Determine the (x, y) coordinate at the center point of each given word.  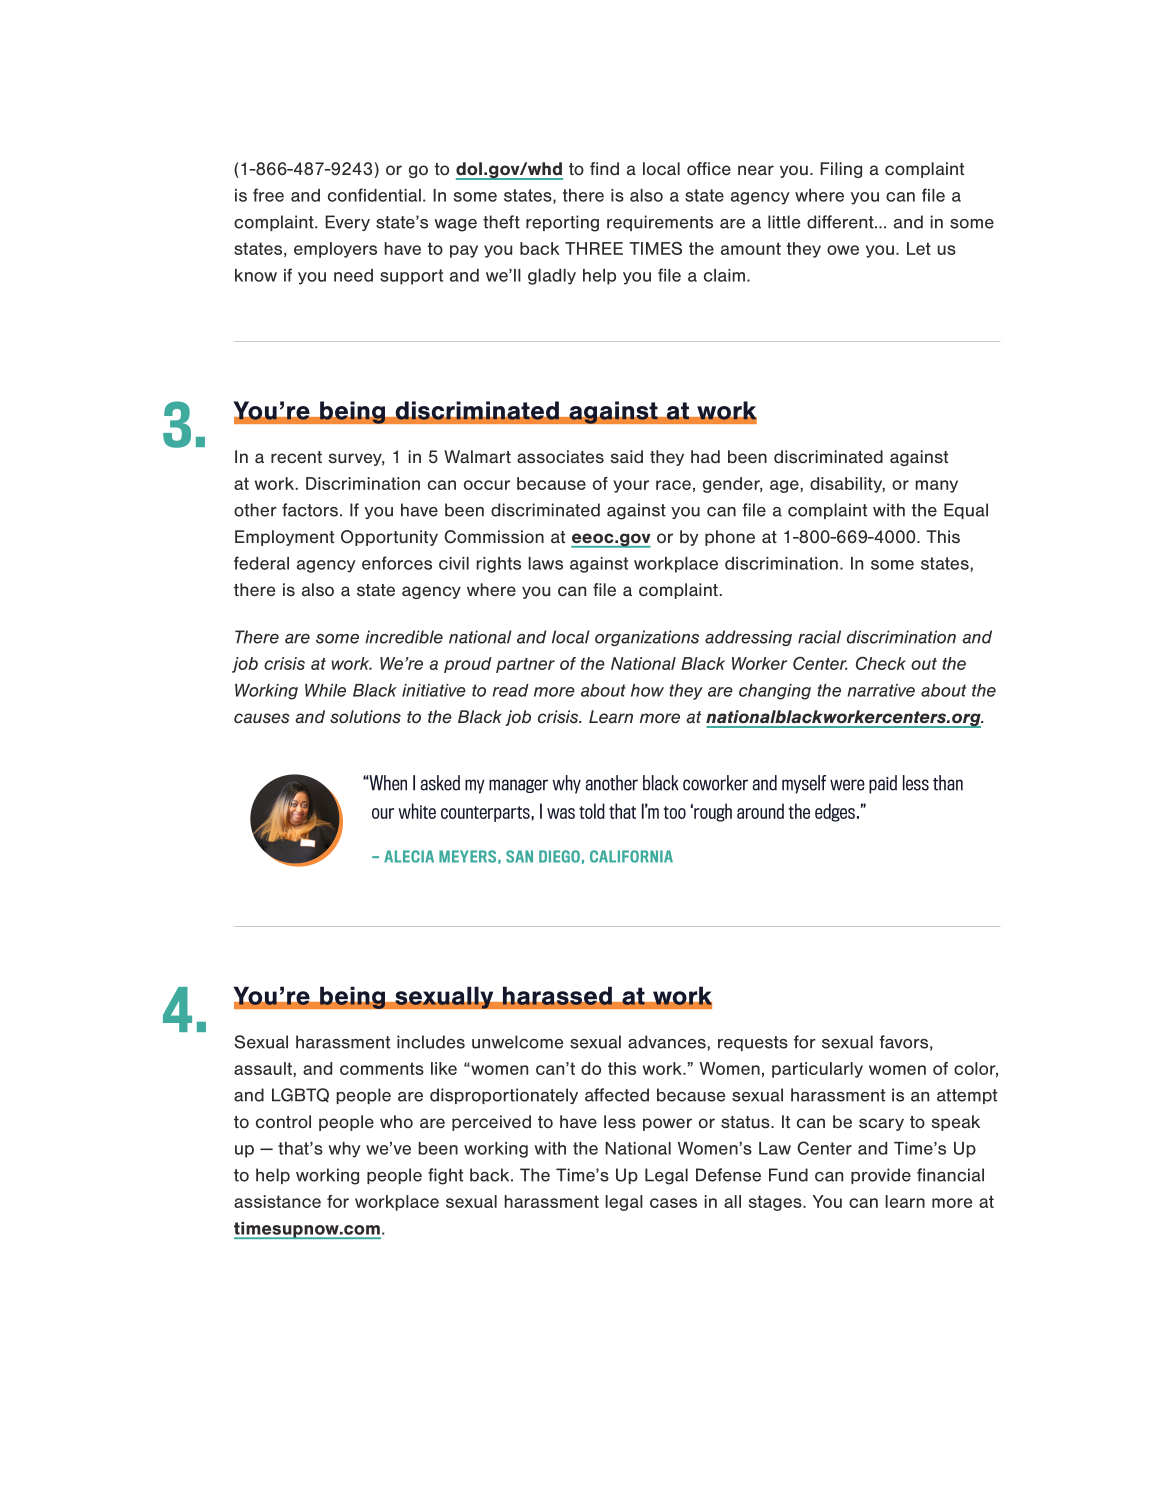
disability (847, 485)
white (417, 811)
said (626, 456)
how (647, 690)
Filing (841, 170)
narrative (881, 690)
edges (835, 812)
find (604, 168)
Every (347, 223)
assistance (277, 1201)
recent (296, 457)
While (325, 690)
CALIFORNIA (631, 856)
